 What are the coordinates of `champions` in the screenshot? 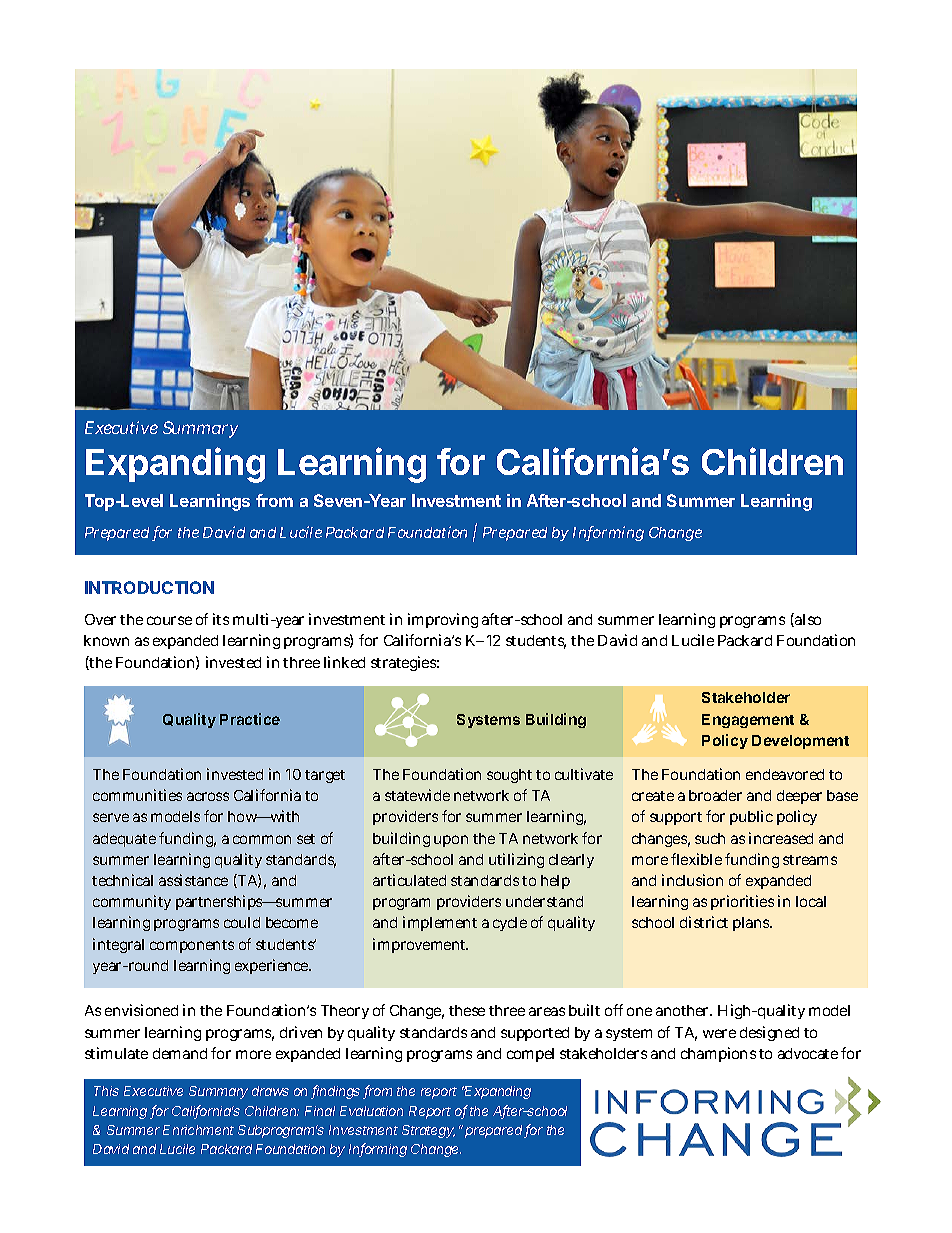 It's located at (718, 1054).
